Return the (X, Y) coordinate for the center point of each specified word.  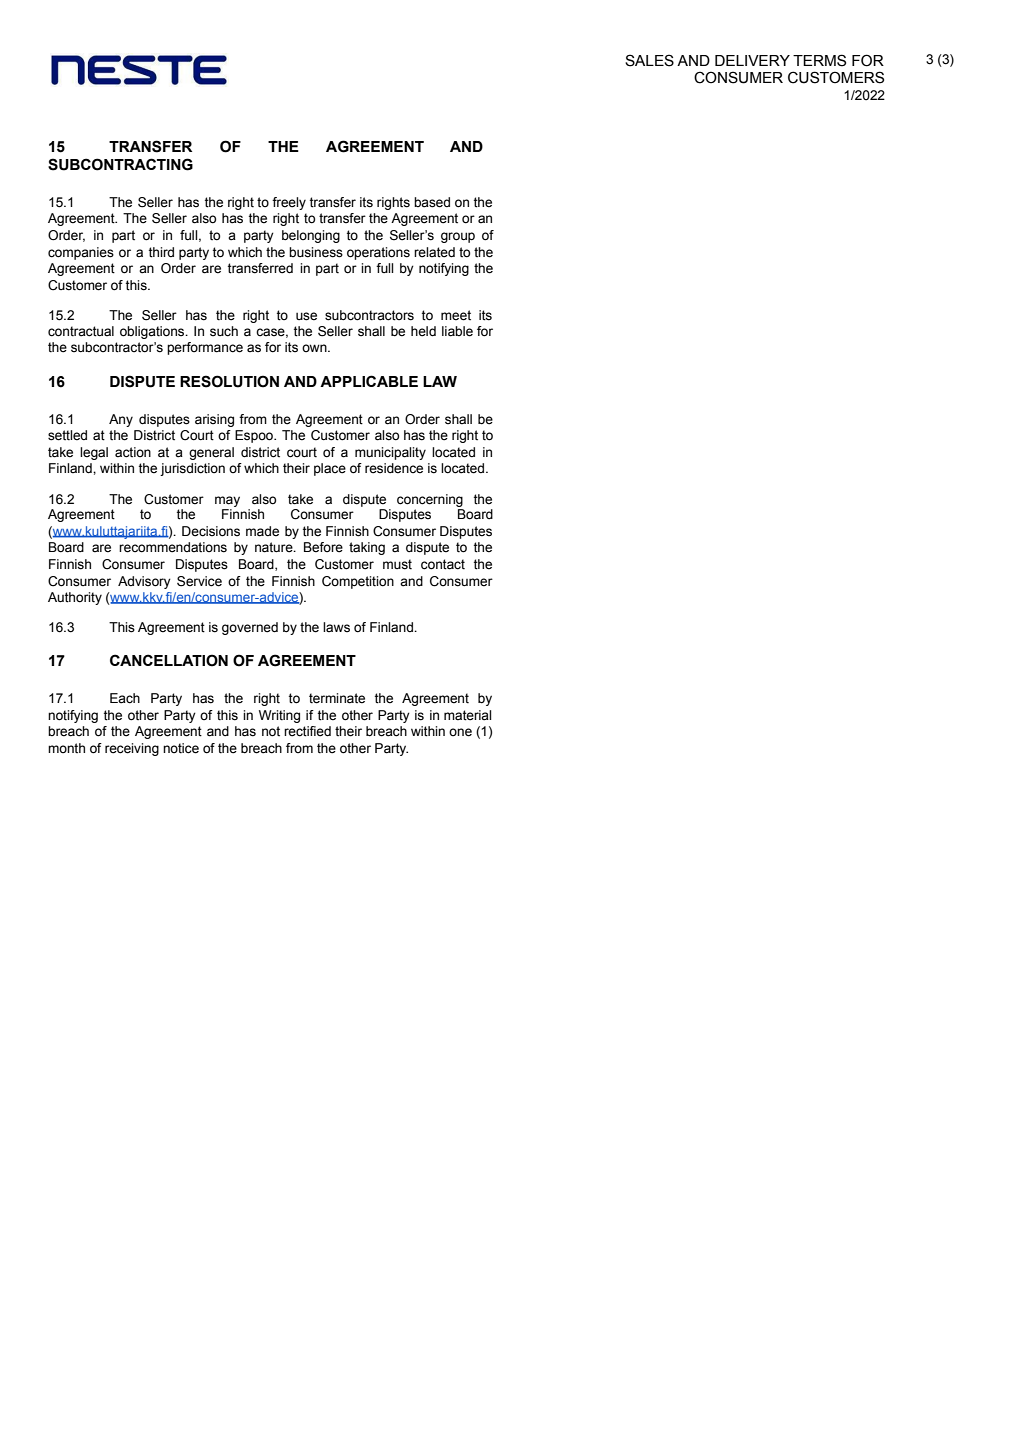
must (397, 564)
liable (457, 331)
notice (181, 748)
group (458, 237)
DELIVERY (752, 60)
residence (394, 468)
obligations (153, 332)
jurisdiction (192, 469)
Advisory (144, 582)
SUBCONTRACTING (120, 164)
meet (456, 315)
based (432, 202)
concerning (430, 500)
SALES (649, 60)
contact (443, 564)
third (161, 252)
